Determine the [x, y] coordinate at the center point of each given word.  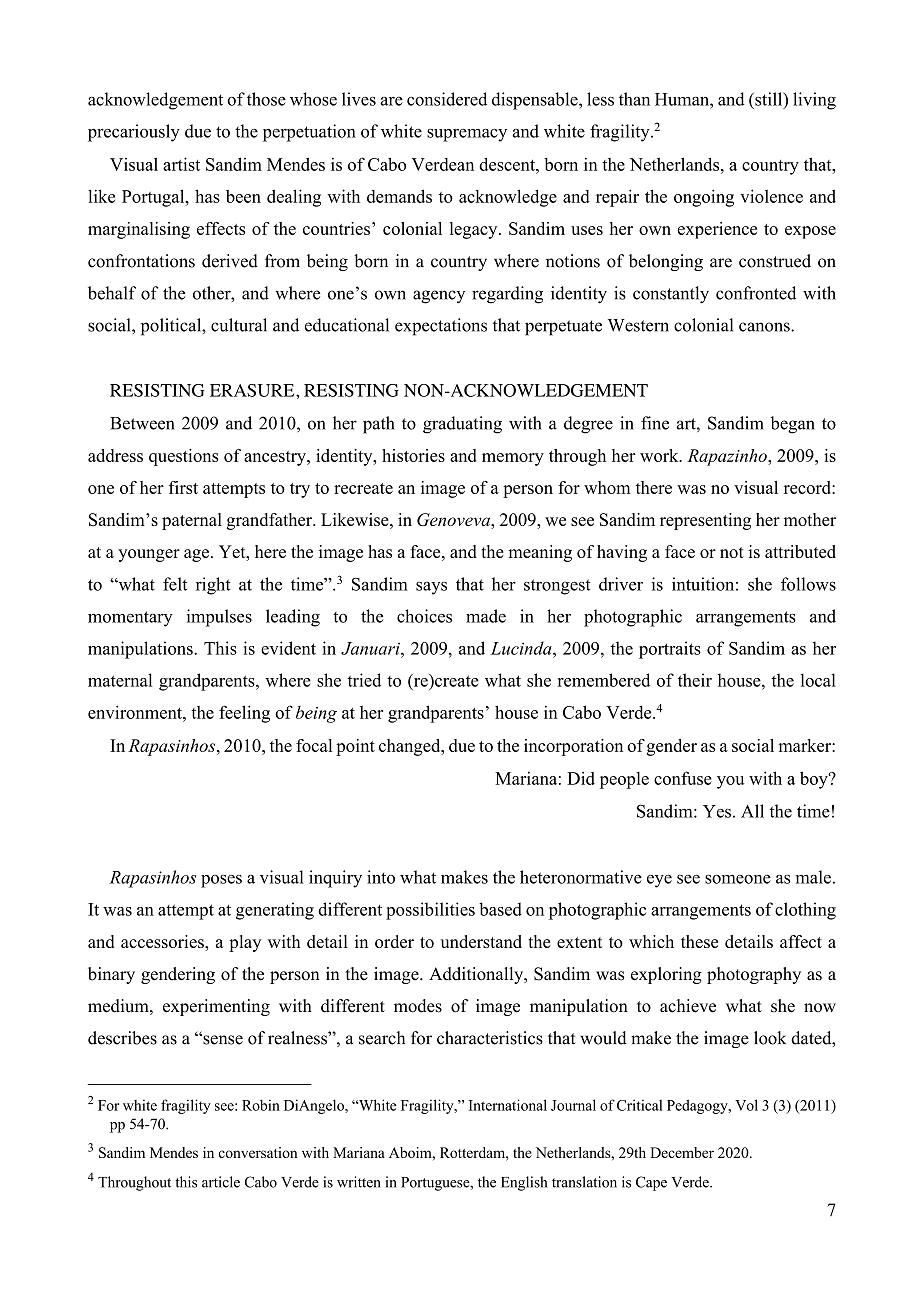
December [682, 1152]
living [814, 101]
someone [738, 879]
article [221, 1182]
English [524, 1183]
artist [181, 164]
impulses [219, 618]
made [486, 616]
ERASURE [253, 390]
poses [221, 881]
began [793, 425]
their [695, 680]
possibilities [430, 911]
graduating [462, 425]
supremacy [467, 135]
